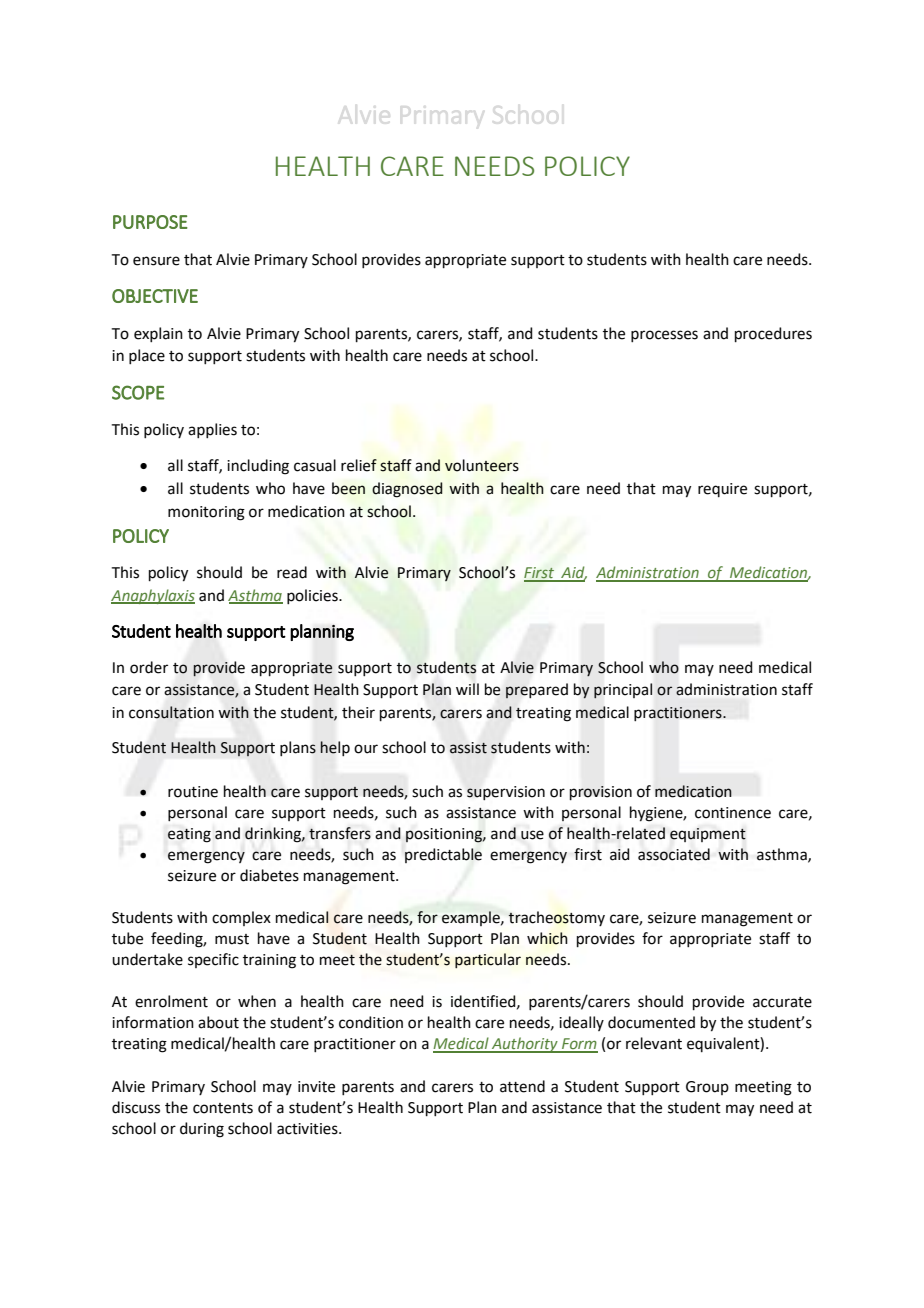 This screenshot has height=1308, width=924. Describe the element at coordinates (193, 792) in the screenshot. I see `routine` at that location.
